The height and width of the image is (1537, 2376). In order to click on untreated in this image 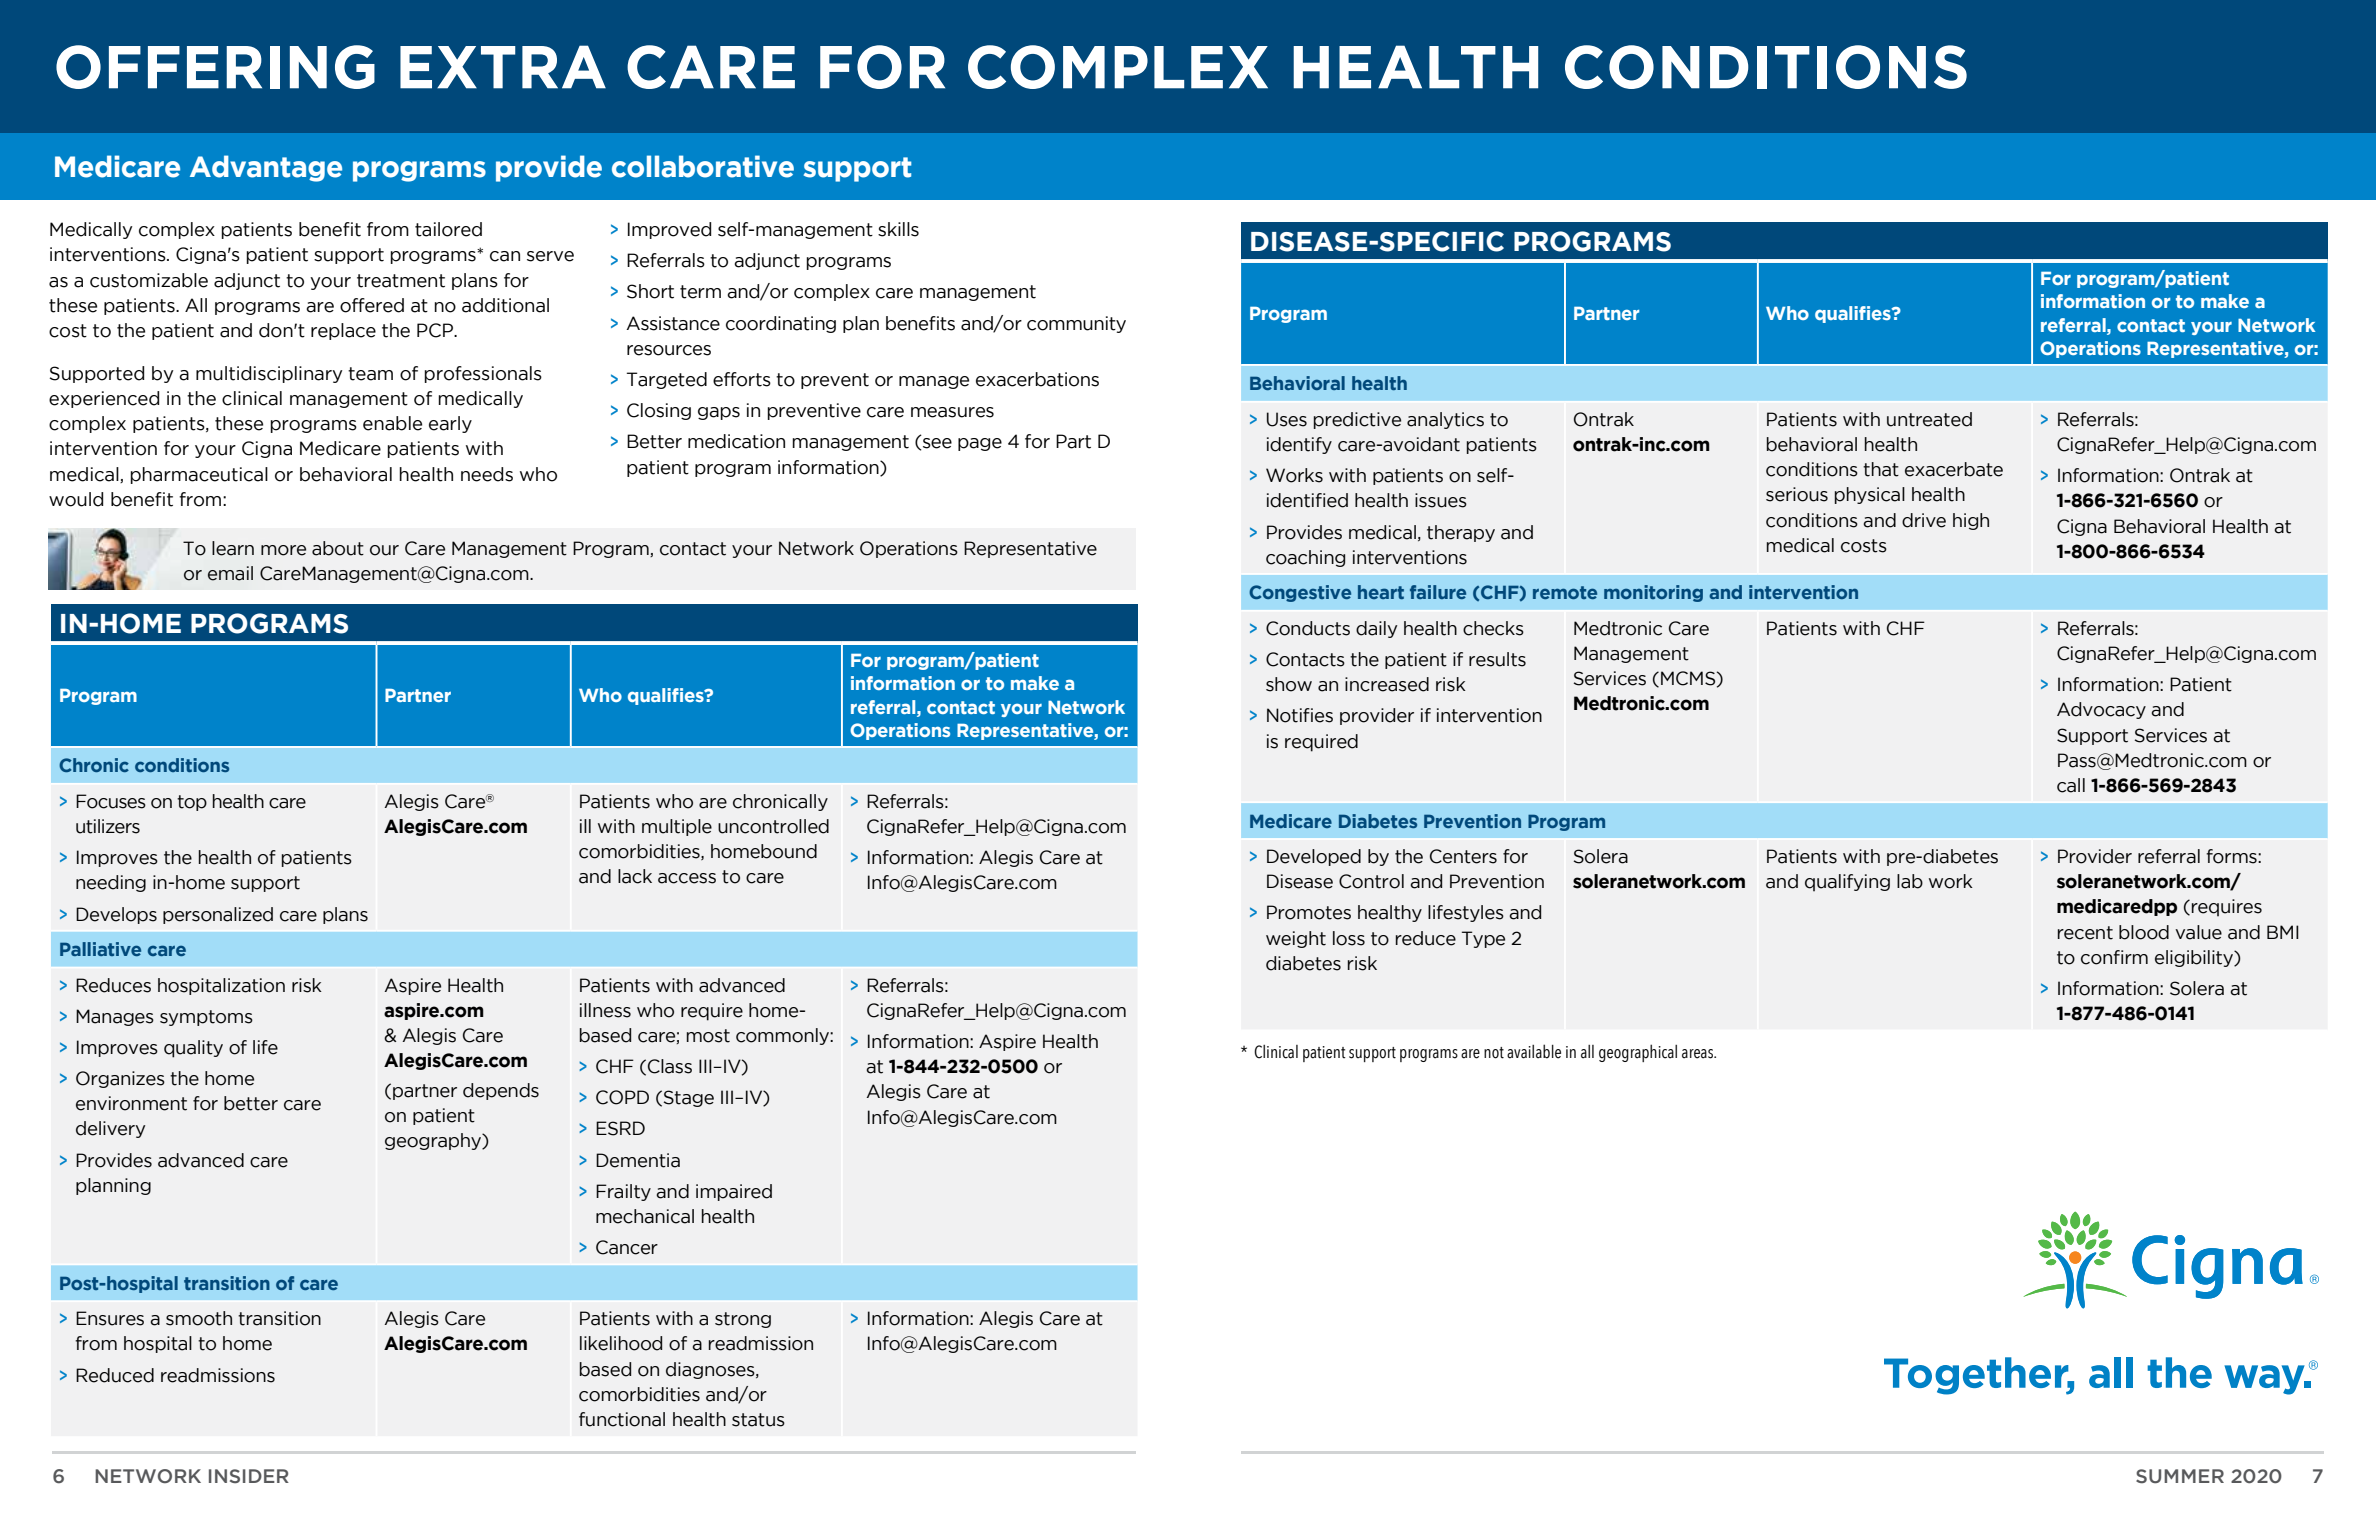, I will do `click(1929, 419)`.
